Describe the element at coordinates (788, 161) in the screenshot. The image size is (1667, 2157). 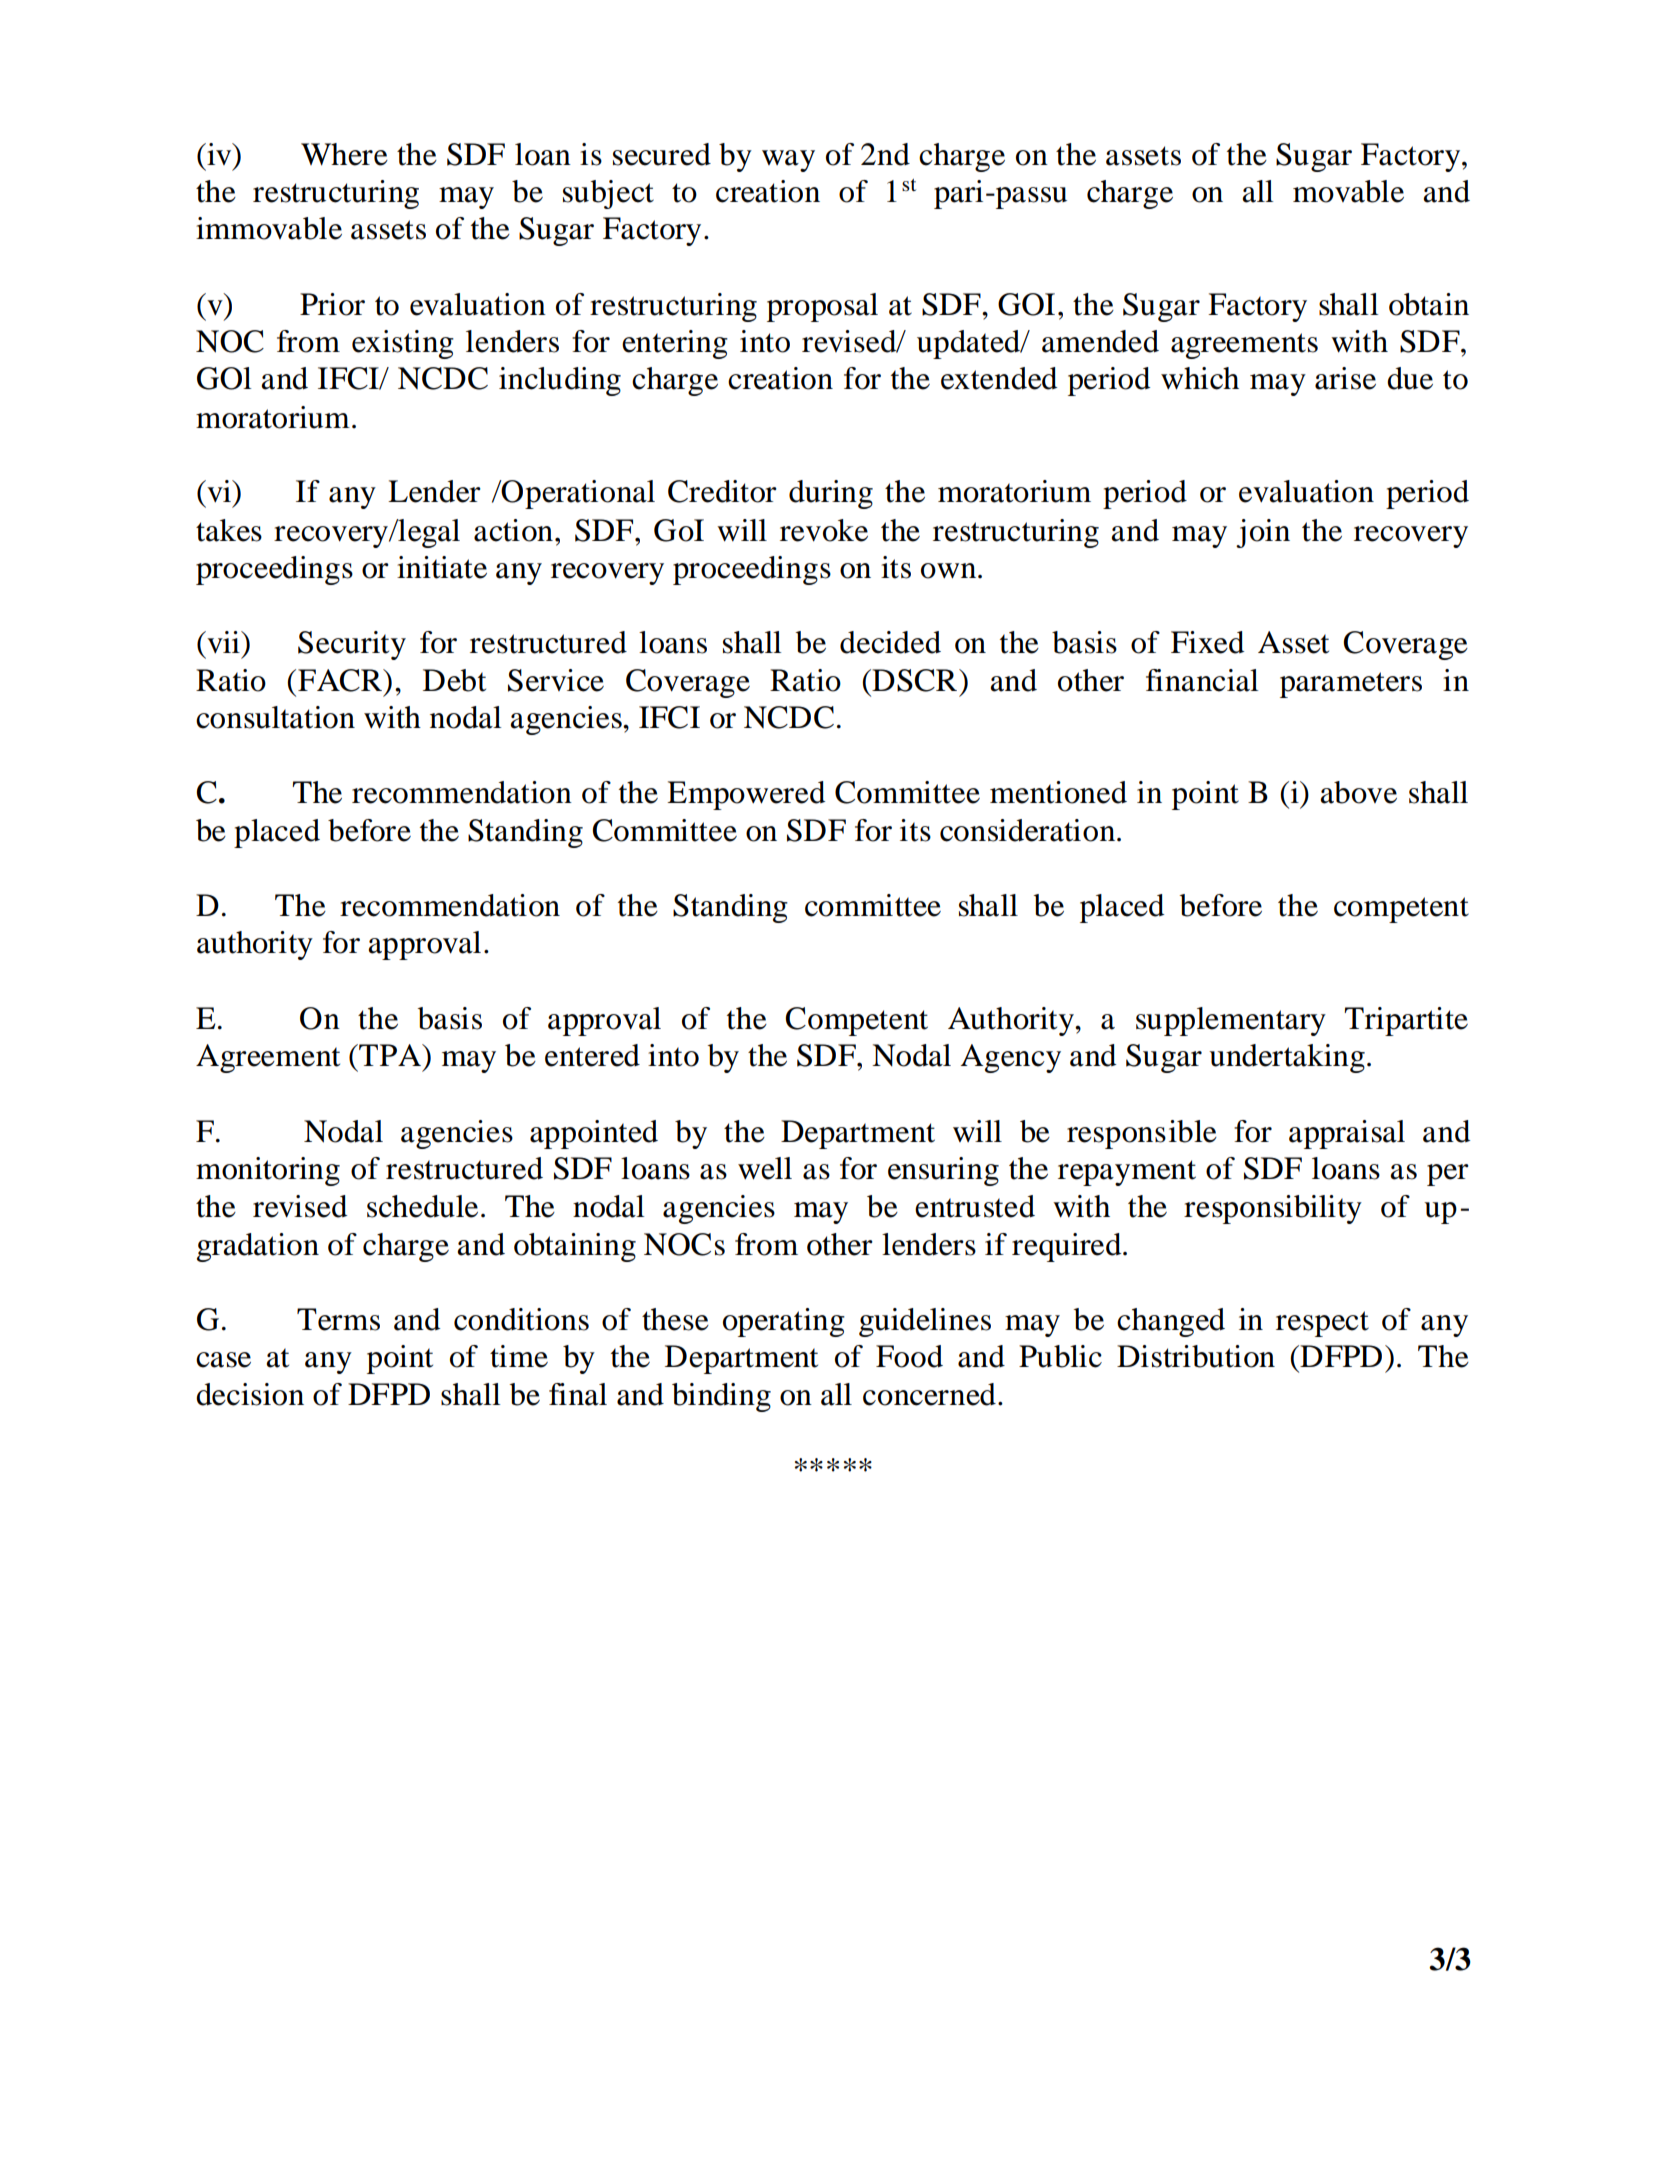
I see `way` at that location.
